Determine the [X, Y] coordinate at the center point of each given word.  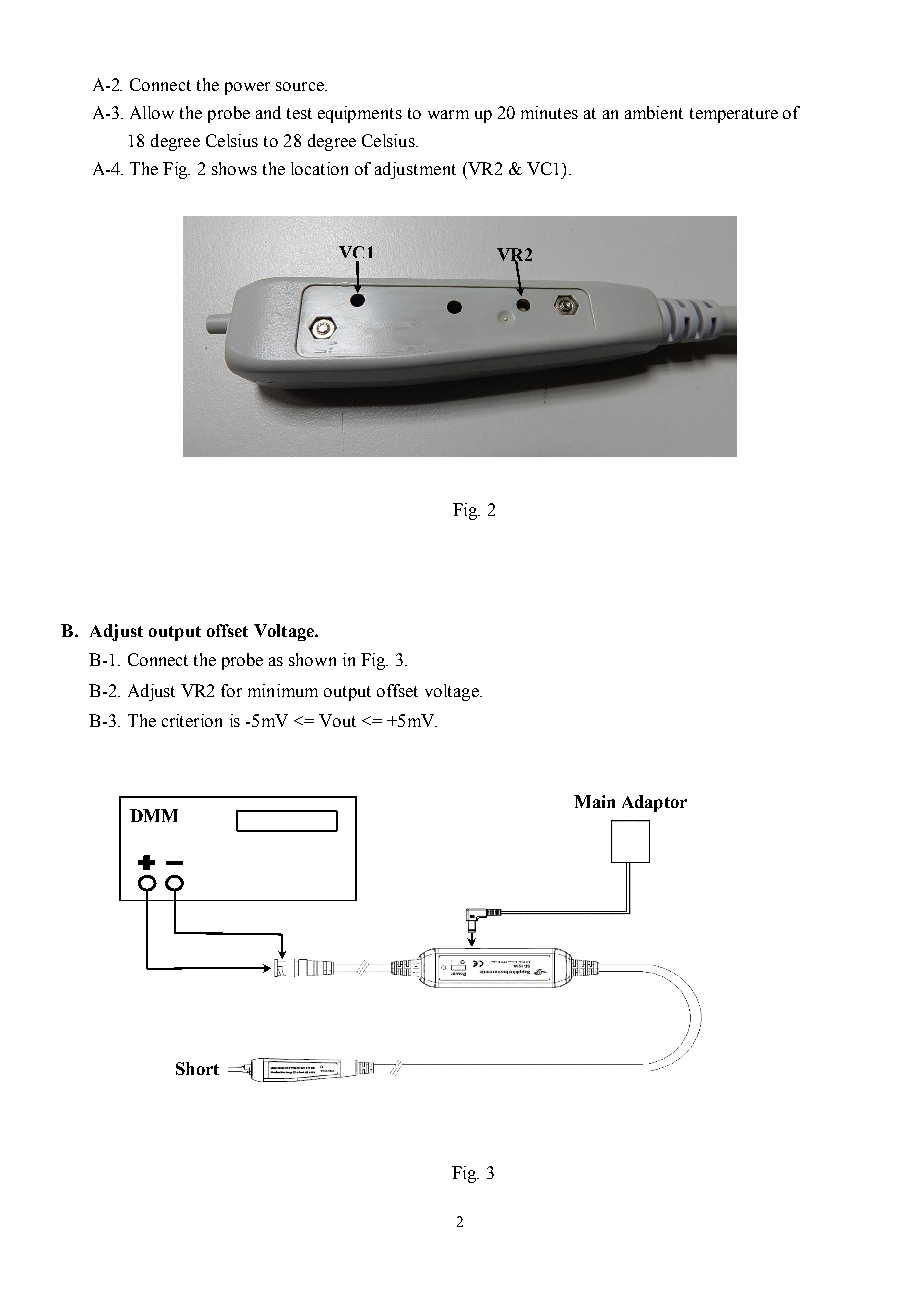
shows [234, 168]
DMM [154, 815]
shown [312, 659]
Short [197, 1068]
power [247, 88]
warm [448, 114]
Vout [337, 720]
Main [594, 801]
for [231, 690]
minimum [283, 690]
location [319, 168]
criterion [192, 720]
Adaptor [654, 803]
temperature [734, 115]
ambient [654, 112]
